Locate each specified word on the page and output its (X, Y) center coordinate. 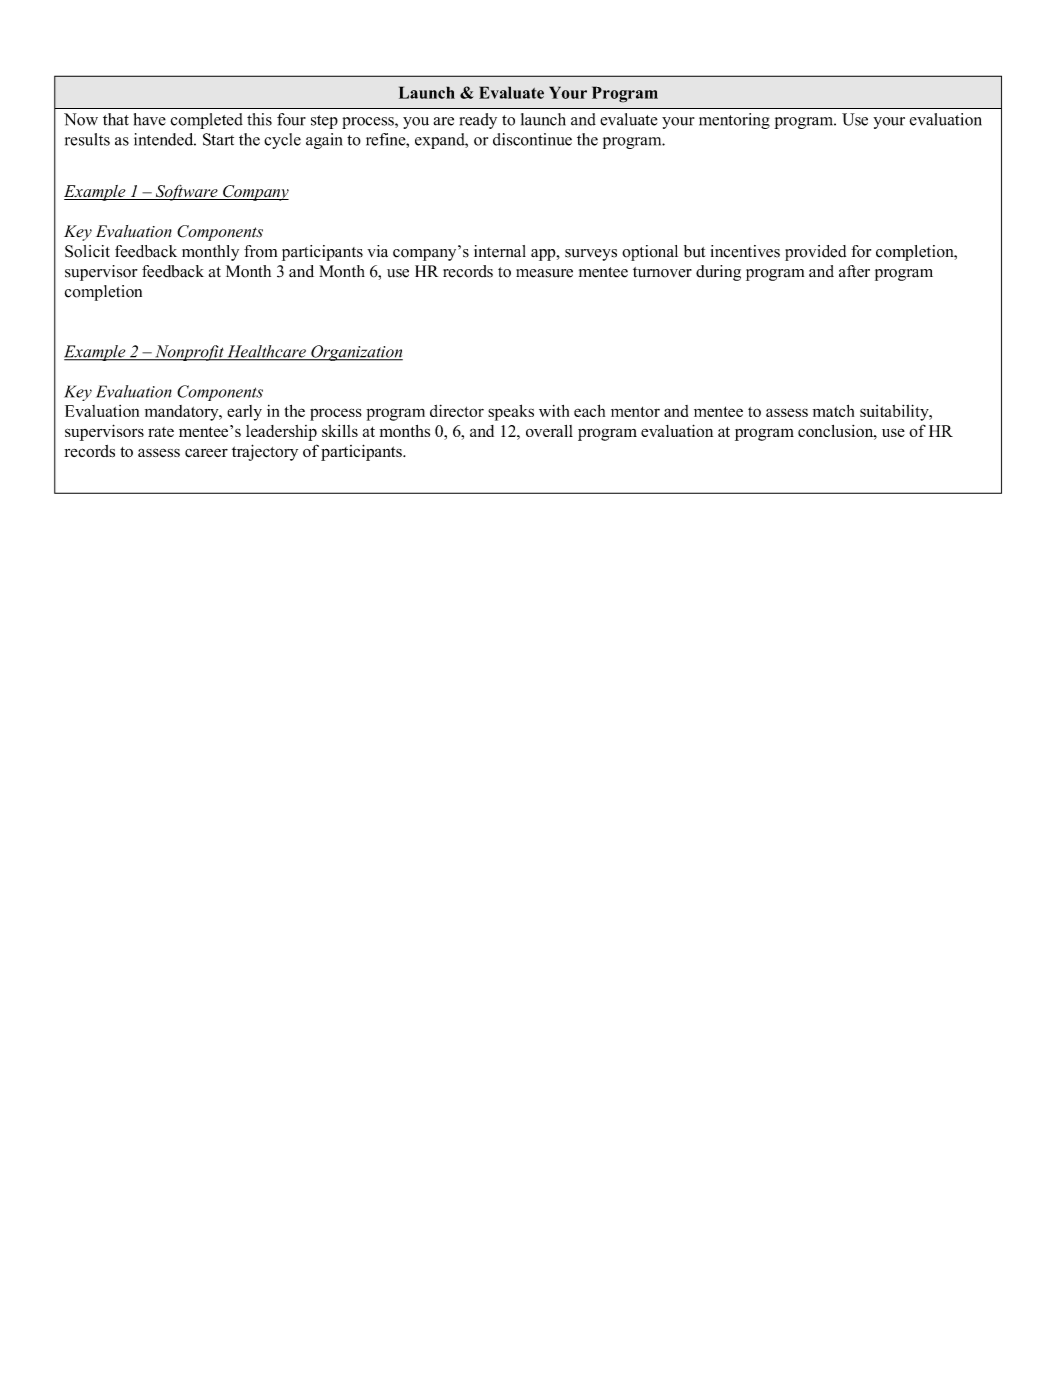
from (260, 251)
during (718, 273)
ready (478, 121)
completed (206, 121)
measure (544, 273)
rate (161, 432)
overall (549, 431)
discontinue (532, 139)
